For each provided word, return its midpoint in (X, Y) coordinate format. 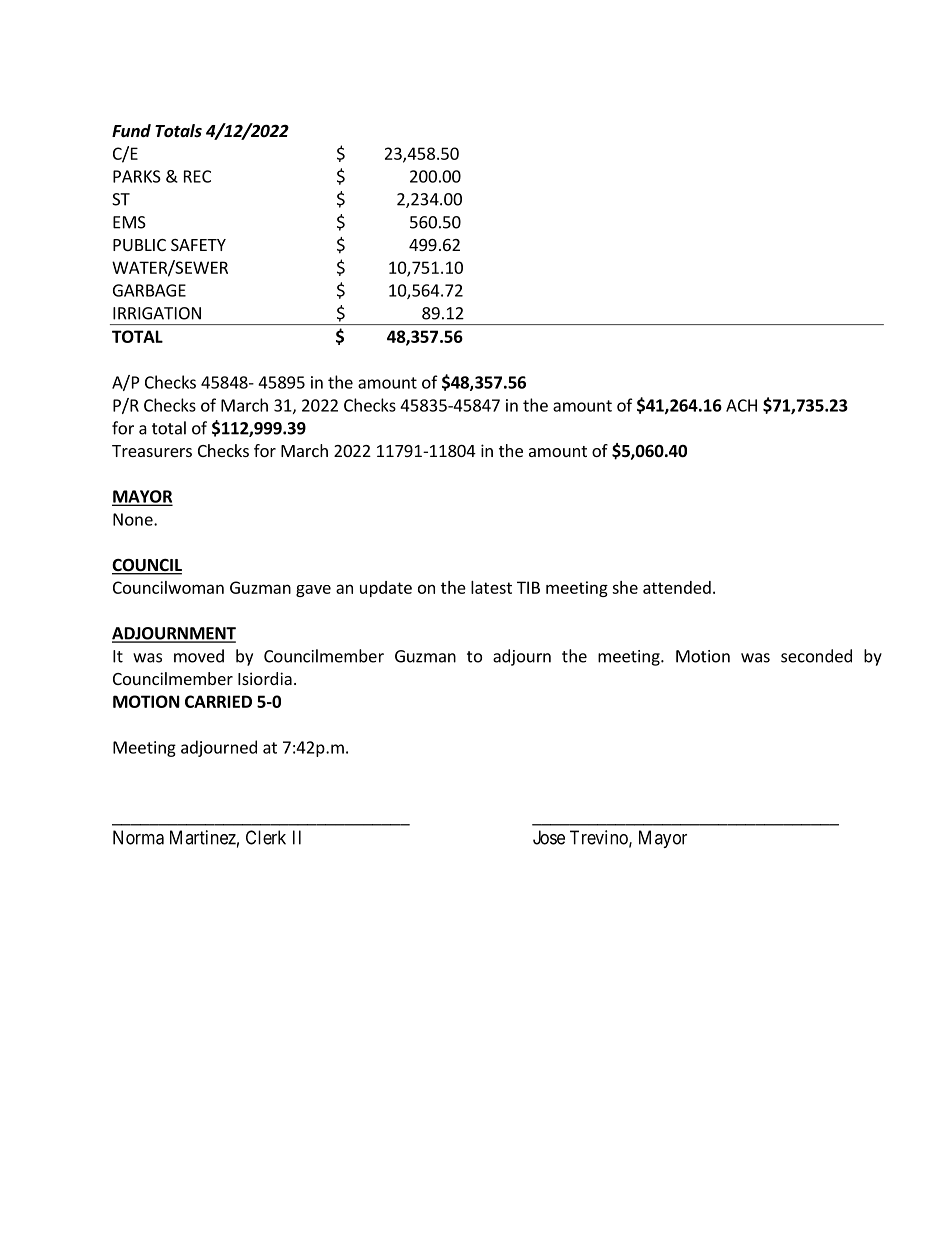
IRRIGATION (157, 313)
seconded (816, 656)
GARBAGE (149, 290)
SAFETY (198, 245)
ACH (741, 405)
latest (491, 587)
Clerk (266, 837)
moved (199, 656)
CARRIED (218, 701)
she (625, 587)
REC (197, 176)
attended (677, 587)
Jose (549, 837)
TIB (528, 587)
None (134, 519)
